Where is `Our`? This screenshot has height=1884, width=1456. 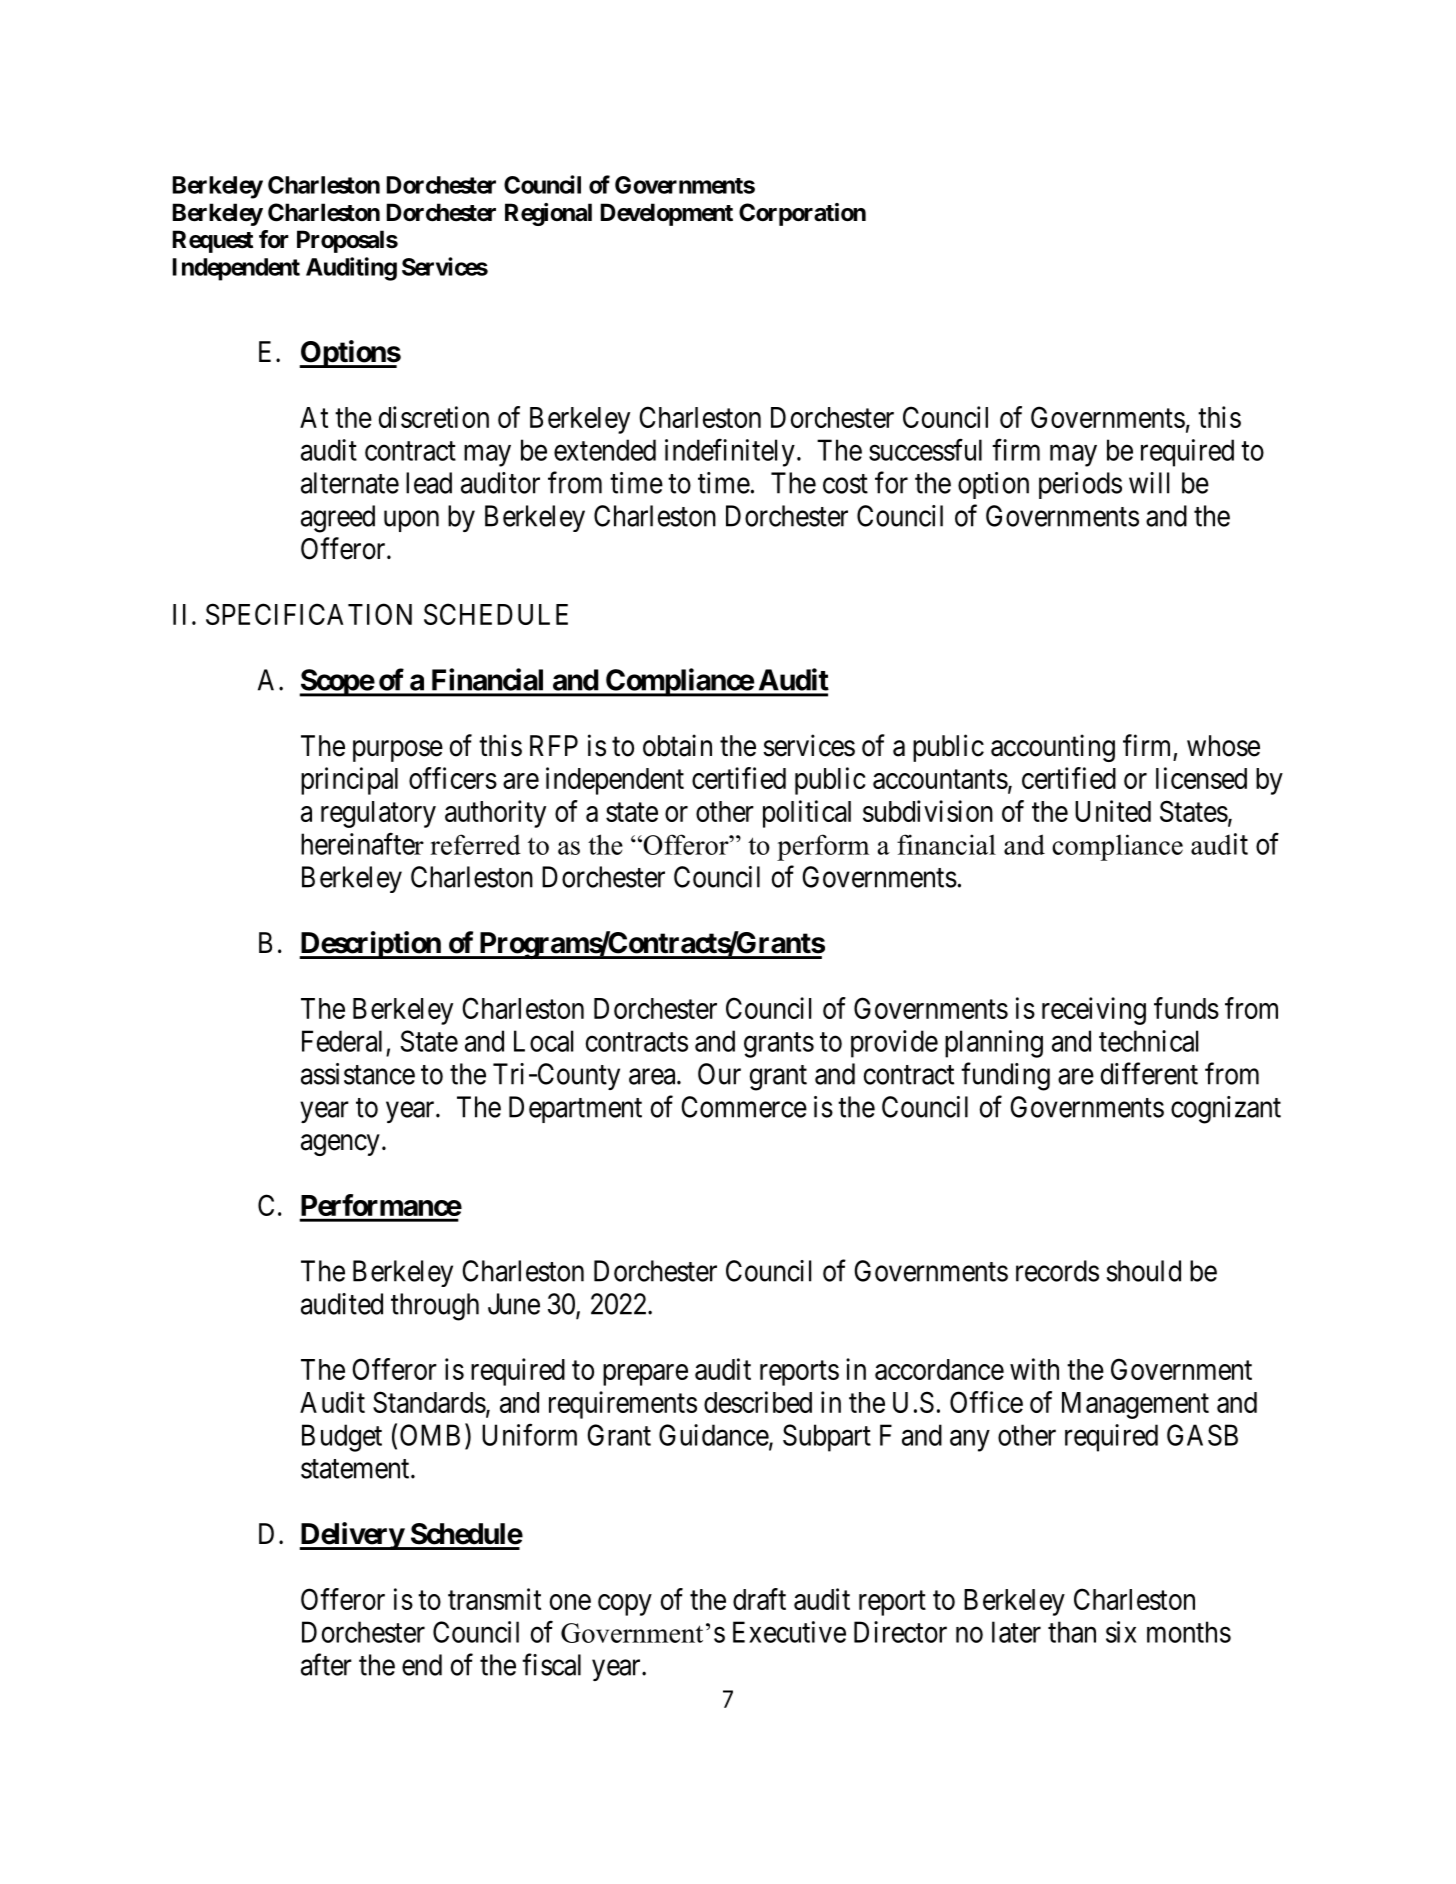
Our is located at coordinates (719, 1074).
